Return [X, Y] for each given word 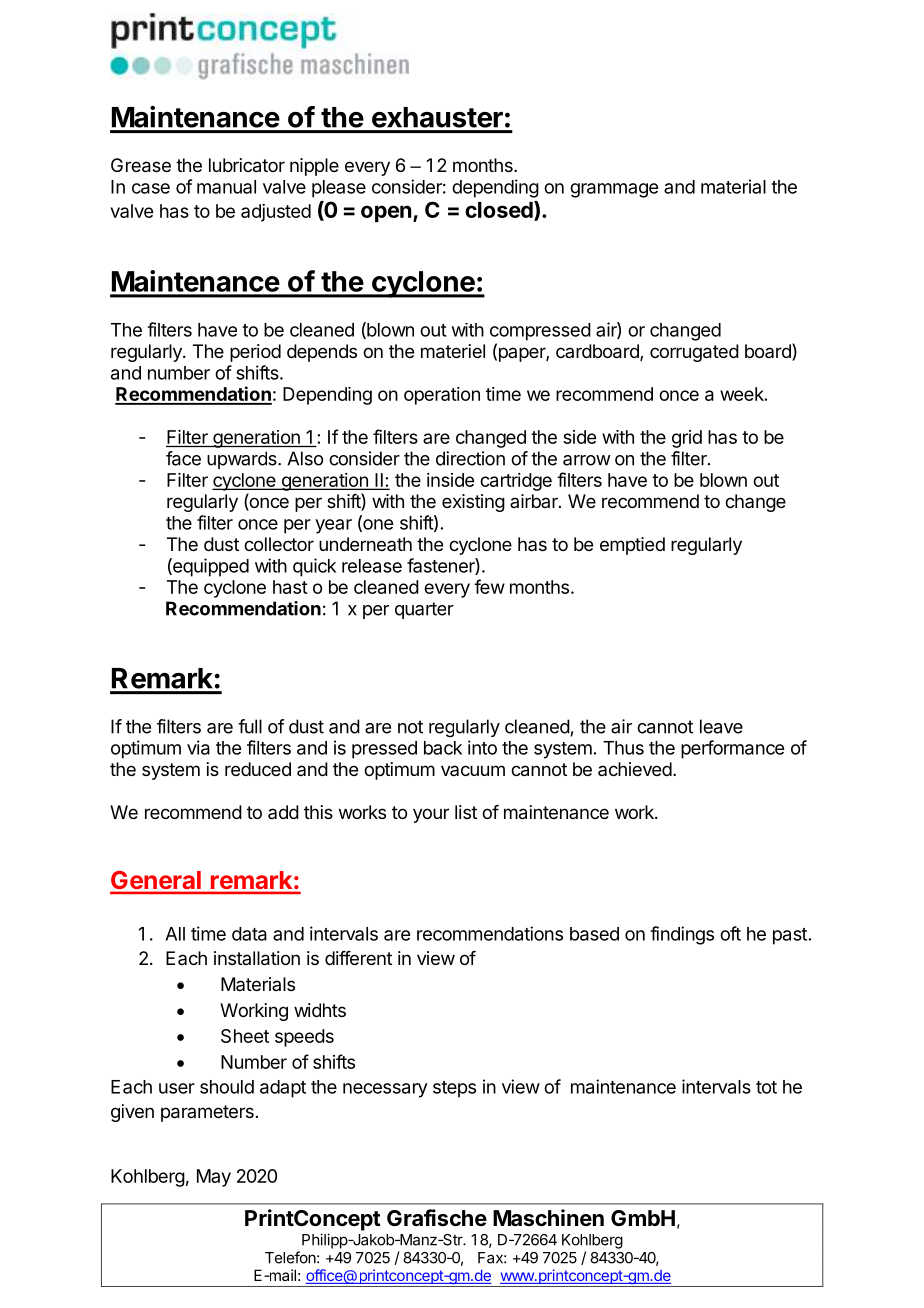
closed [500, 211]
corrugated [694, 353]
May [214, 1178]
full [250, 726]
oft [730, 933]
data [249, 934]
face [183, 458]
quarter [424, 610]
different [358, 958]
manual [226, 187]
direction [470, 458]
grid [687, 439]
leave [721, 726]
